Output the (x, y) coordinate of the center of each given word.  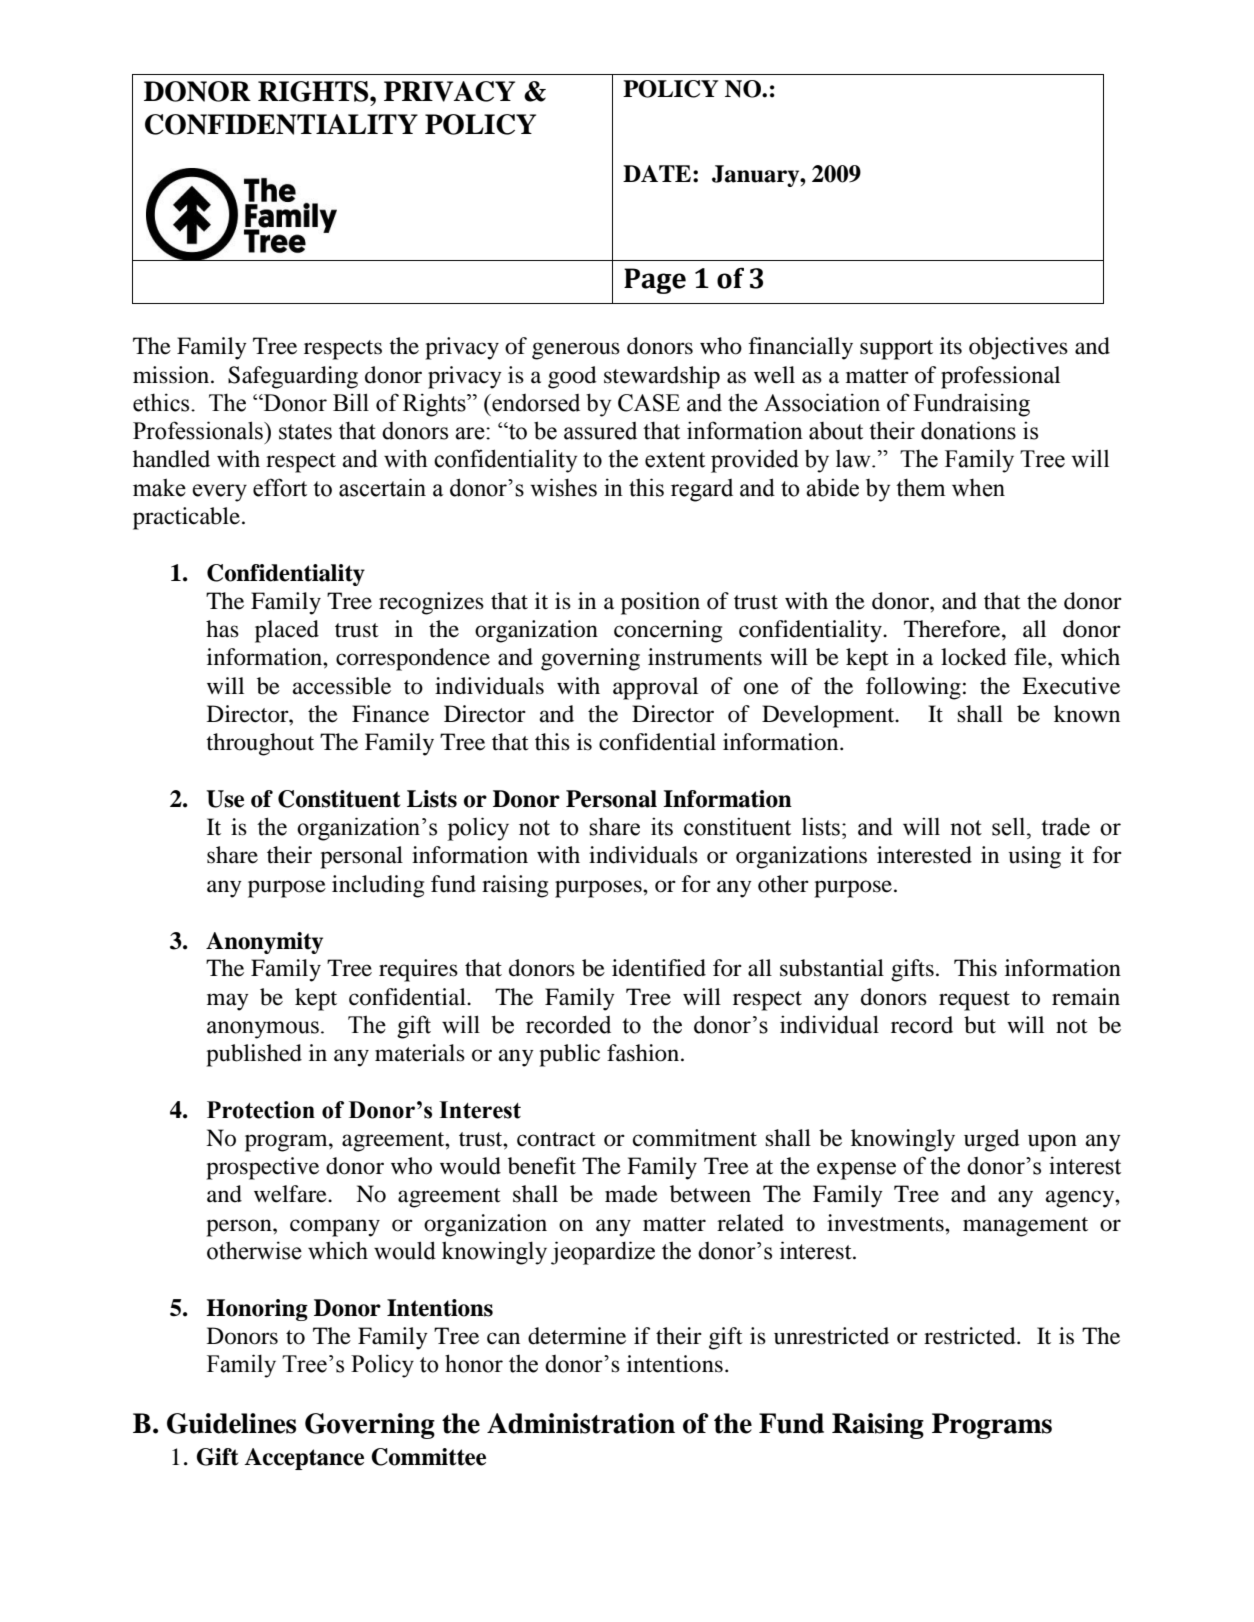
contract (556, 1139)
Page (655, 281)
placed (287, 631)
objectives (1018, 348)
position (660, 603)
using (1035, 857)
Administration (581, 1423)
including (378, 886)
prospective (262, 1168)
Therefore (953, 629)
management (1025, 1227)
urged (992, 1140)
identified (659, 968)
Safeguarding (293, 377)
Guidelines (231, 1423)
